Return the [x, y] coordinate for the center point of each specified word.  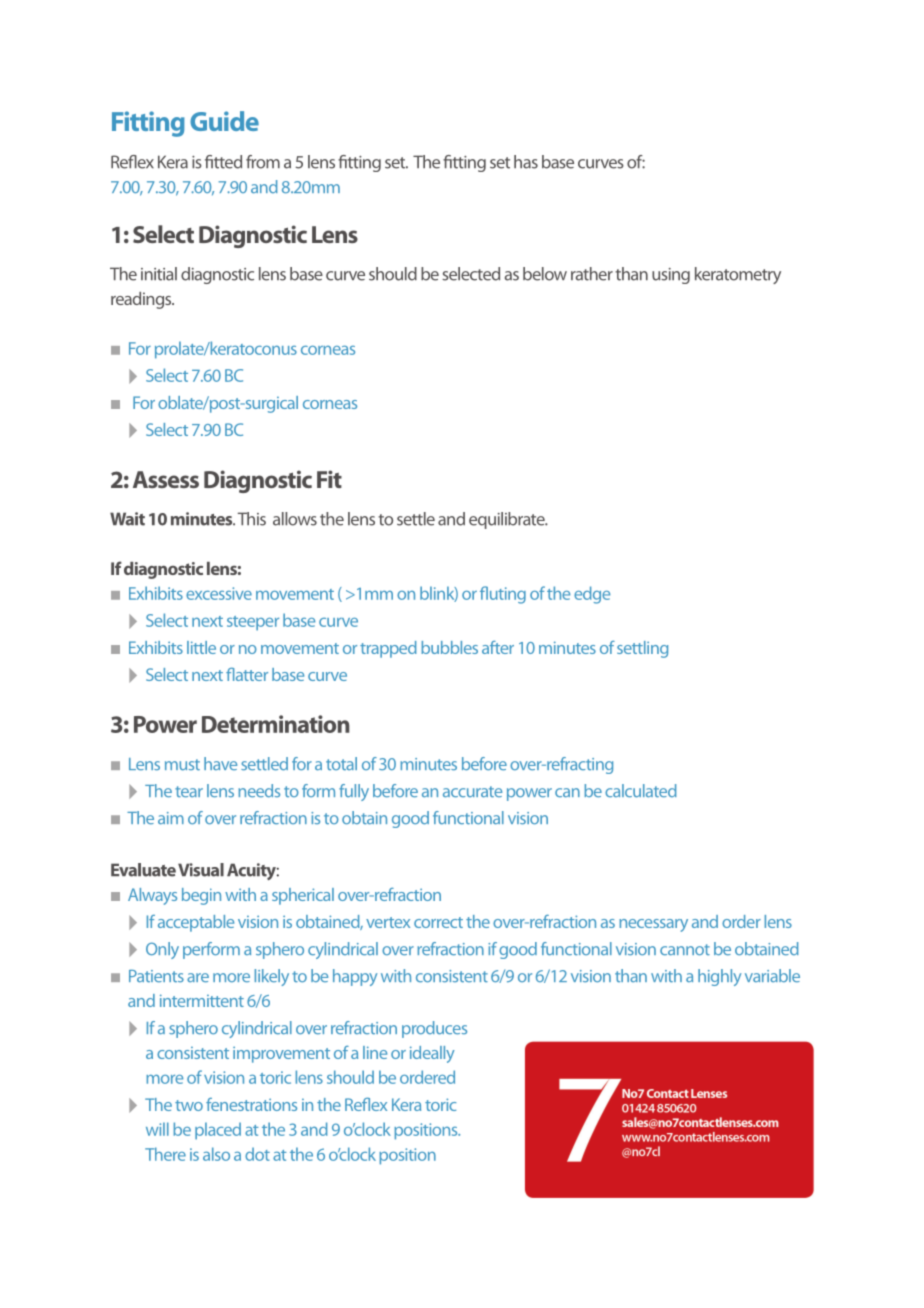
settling [642, 649]
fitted [223, 162]
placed [218, 1131]
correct [438, 922]
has [526, 162]
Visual [201, 870]
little [201, 647]
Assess [166, 479]
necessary [653, 925]
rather [592, 274]
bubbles [449, 647]
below [545, 274]
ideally [432, 1054]
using [671, 276]
